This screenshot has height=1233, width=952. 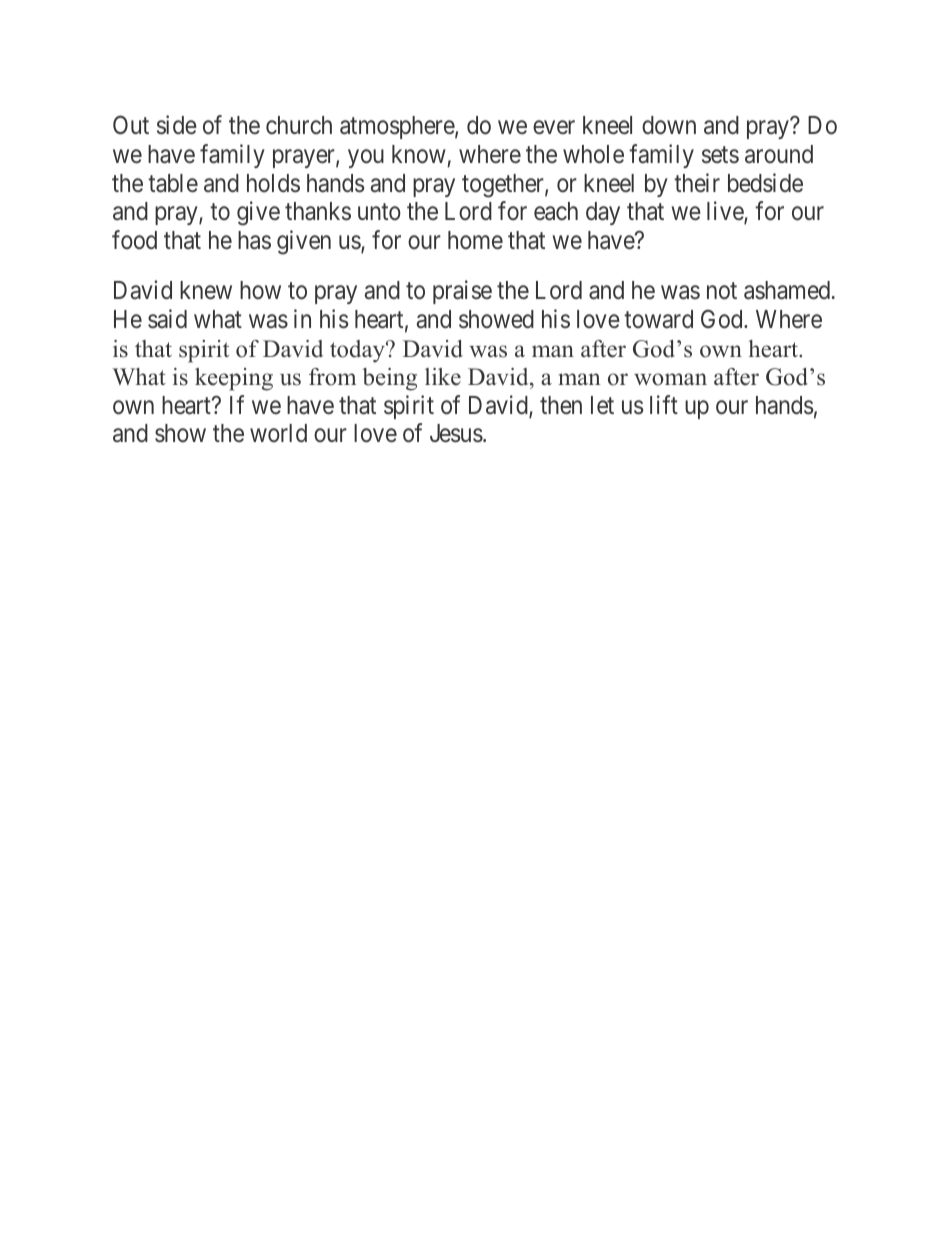 I want to click on world, so click(x=278, y=433).
